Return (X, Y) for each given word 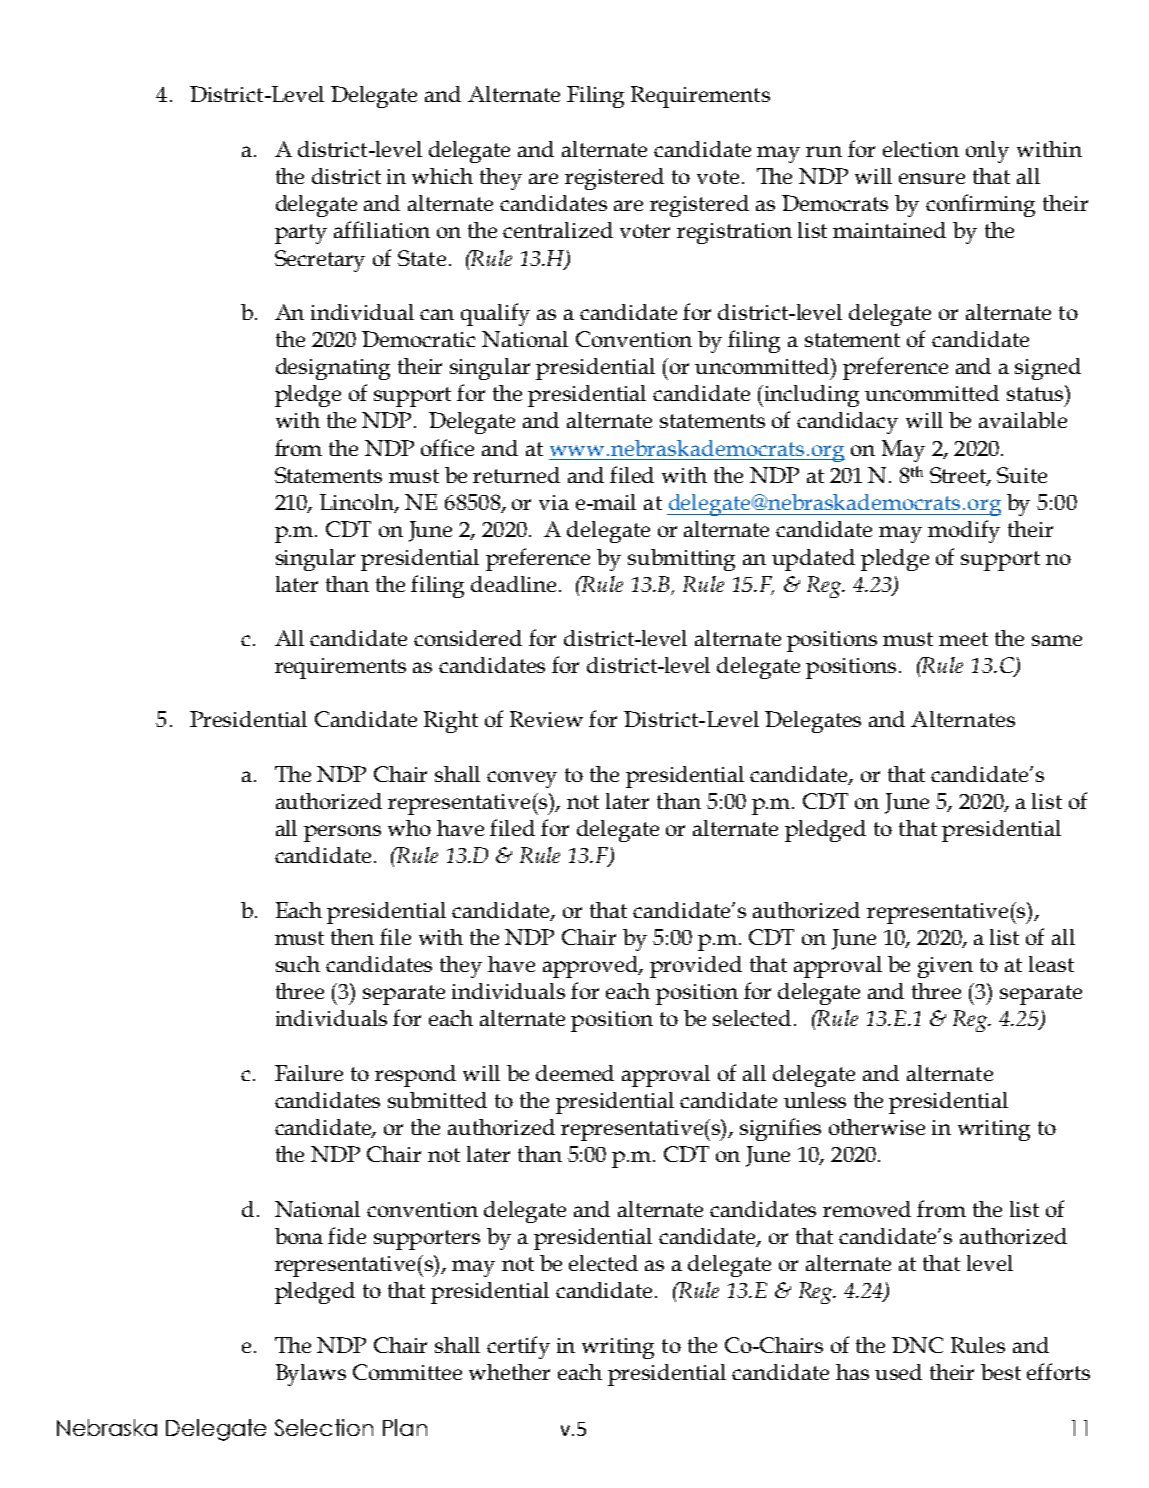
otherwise (877, 1127)
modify (964, 531)
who (409, 828)
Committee (407, 1372)
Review (546, 719)
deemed (575, 1073)
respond (415, 1076)
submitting (681, 560)
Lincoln (359, 503)
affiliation (382, 229)
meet (963, 639)
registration (734, 233)
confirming (980, 205)
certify (518, 1347)
